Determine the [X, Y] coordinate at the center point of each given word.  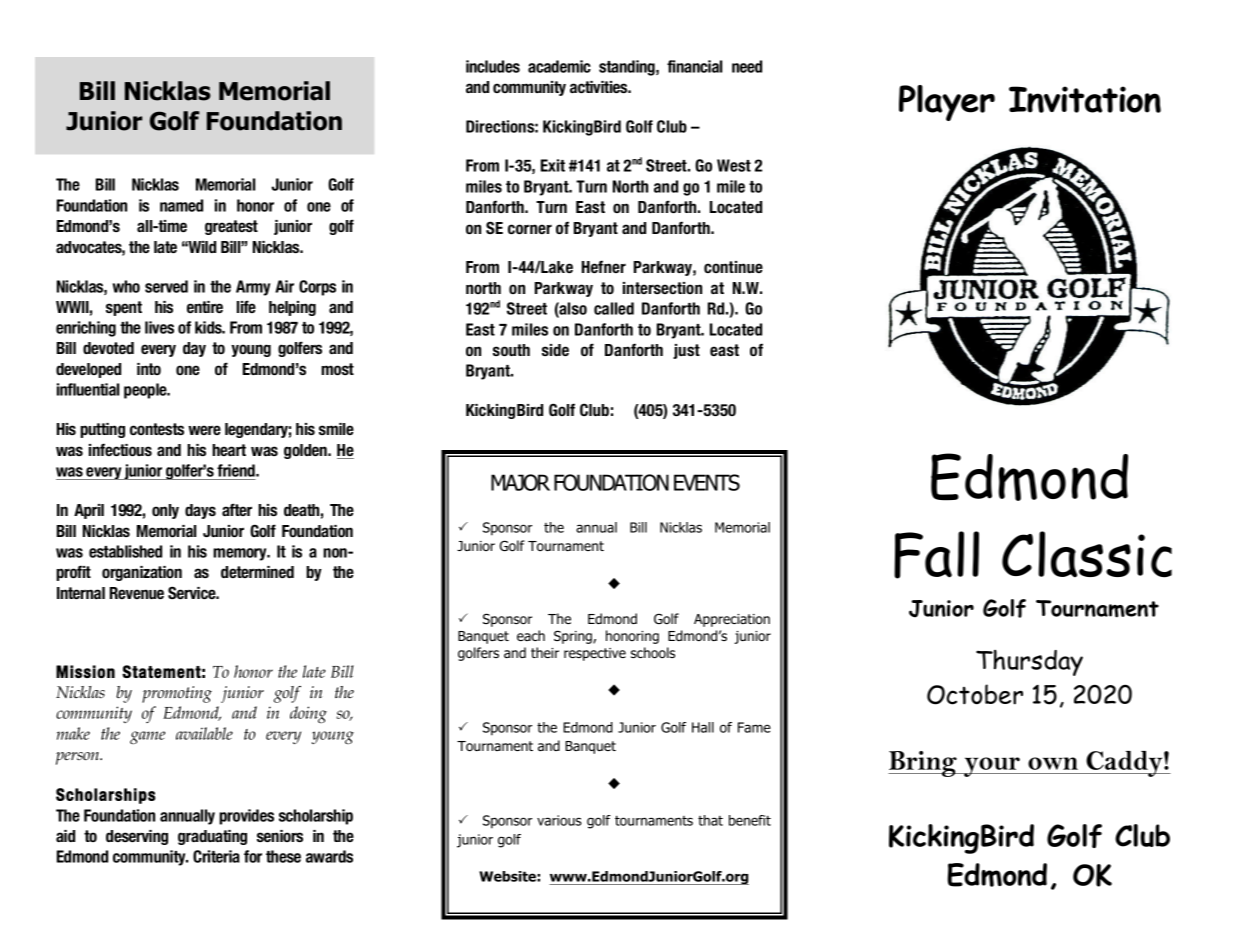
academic [559, 66]
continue [733, 267]
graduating [212, 837]
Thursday [1029, 663]
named [181, 205]
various [559, 820]
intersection [662, 288]
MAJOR [520, 482]
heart [229, 450]
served [166, 286]
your [992, 767]
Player [947, 103]
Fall [936, 555]
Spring [574, 637]
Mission [85, 671]
